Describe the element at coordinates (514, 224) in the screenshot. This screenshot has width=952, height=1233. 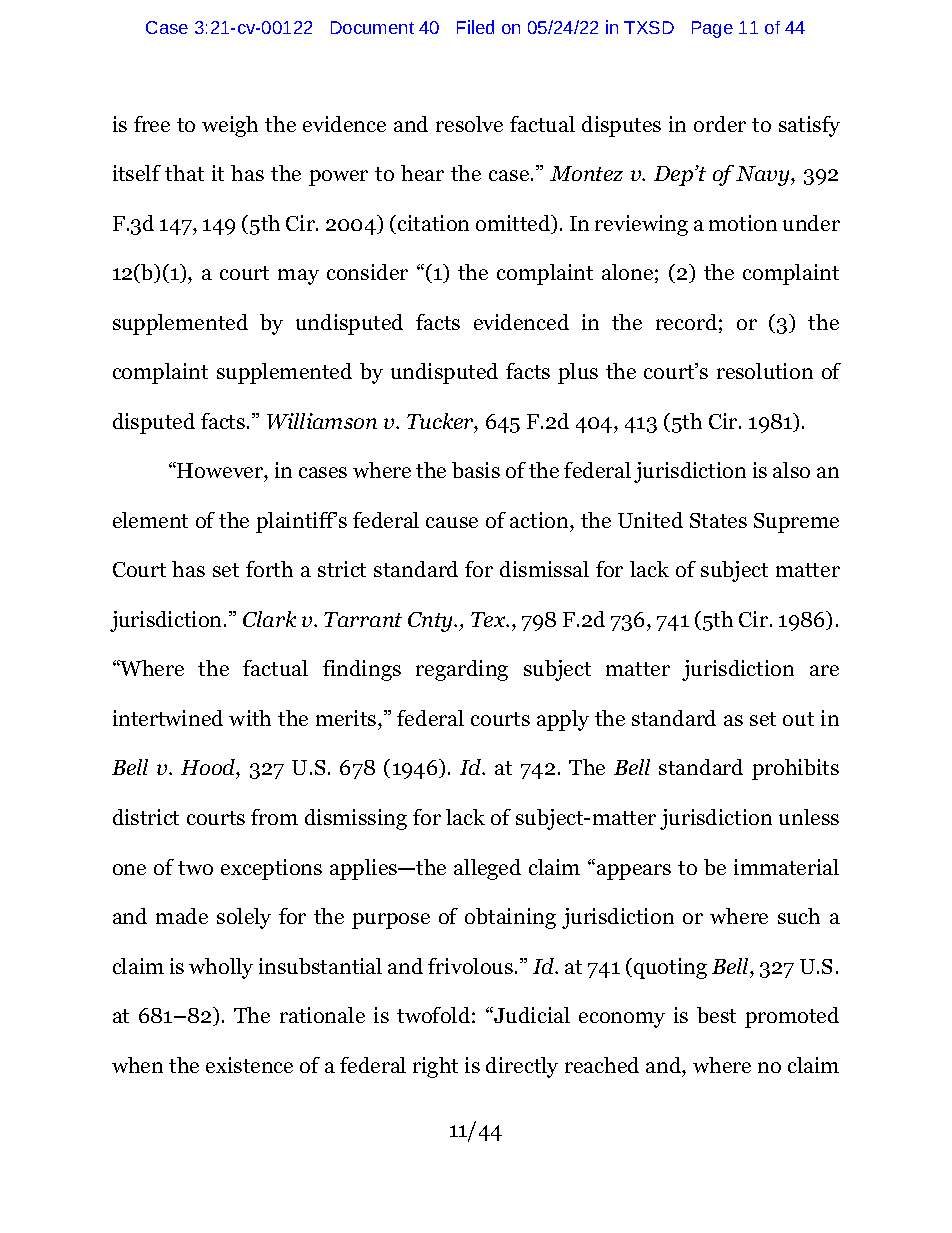
I see `omitted` at that location.
